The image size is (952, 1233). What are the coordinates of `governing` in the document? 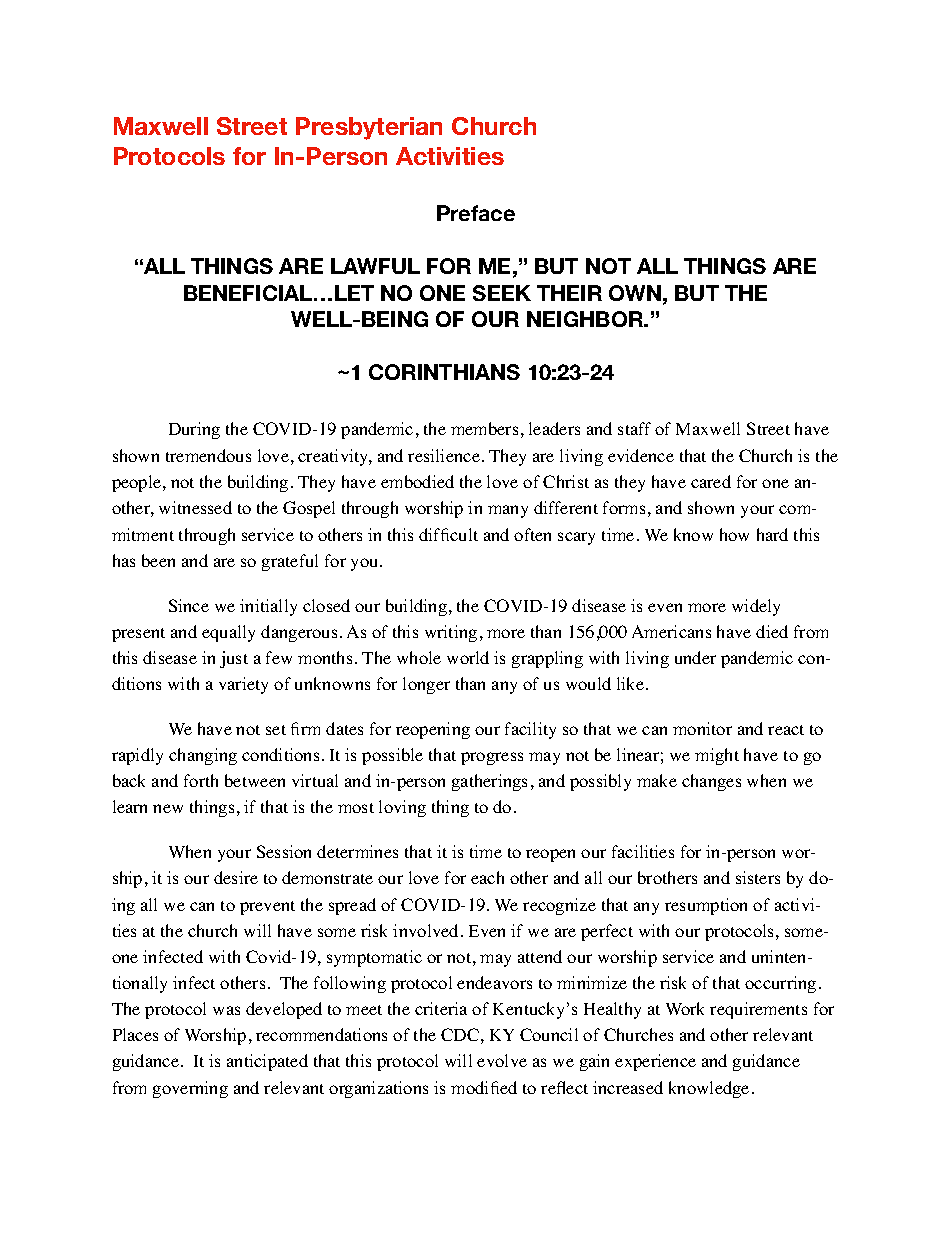 It's located at (190, 1089).
